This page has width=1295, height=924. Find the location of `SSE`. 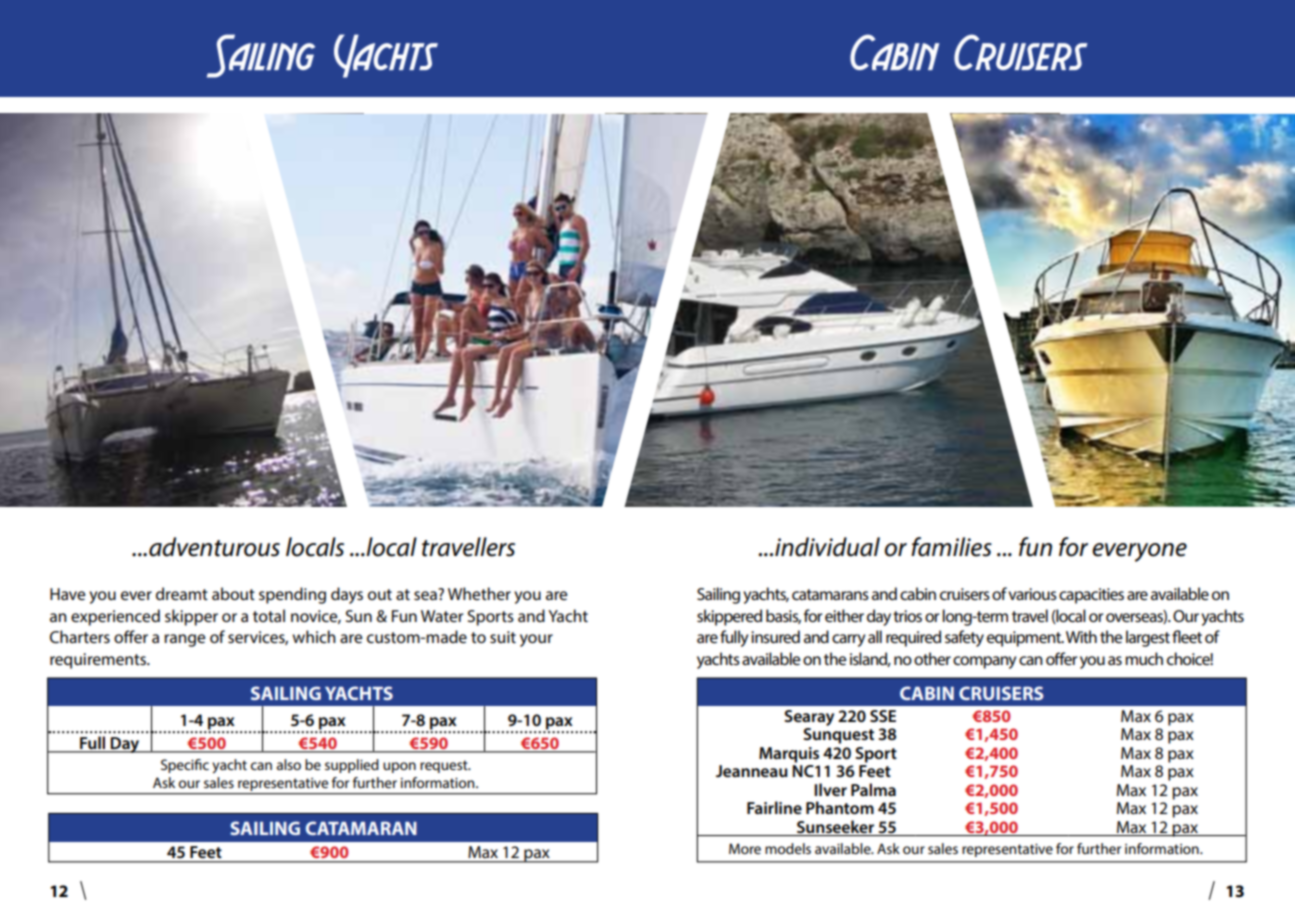

SSE is located at coordinates (883, 716).
